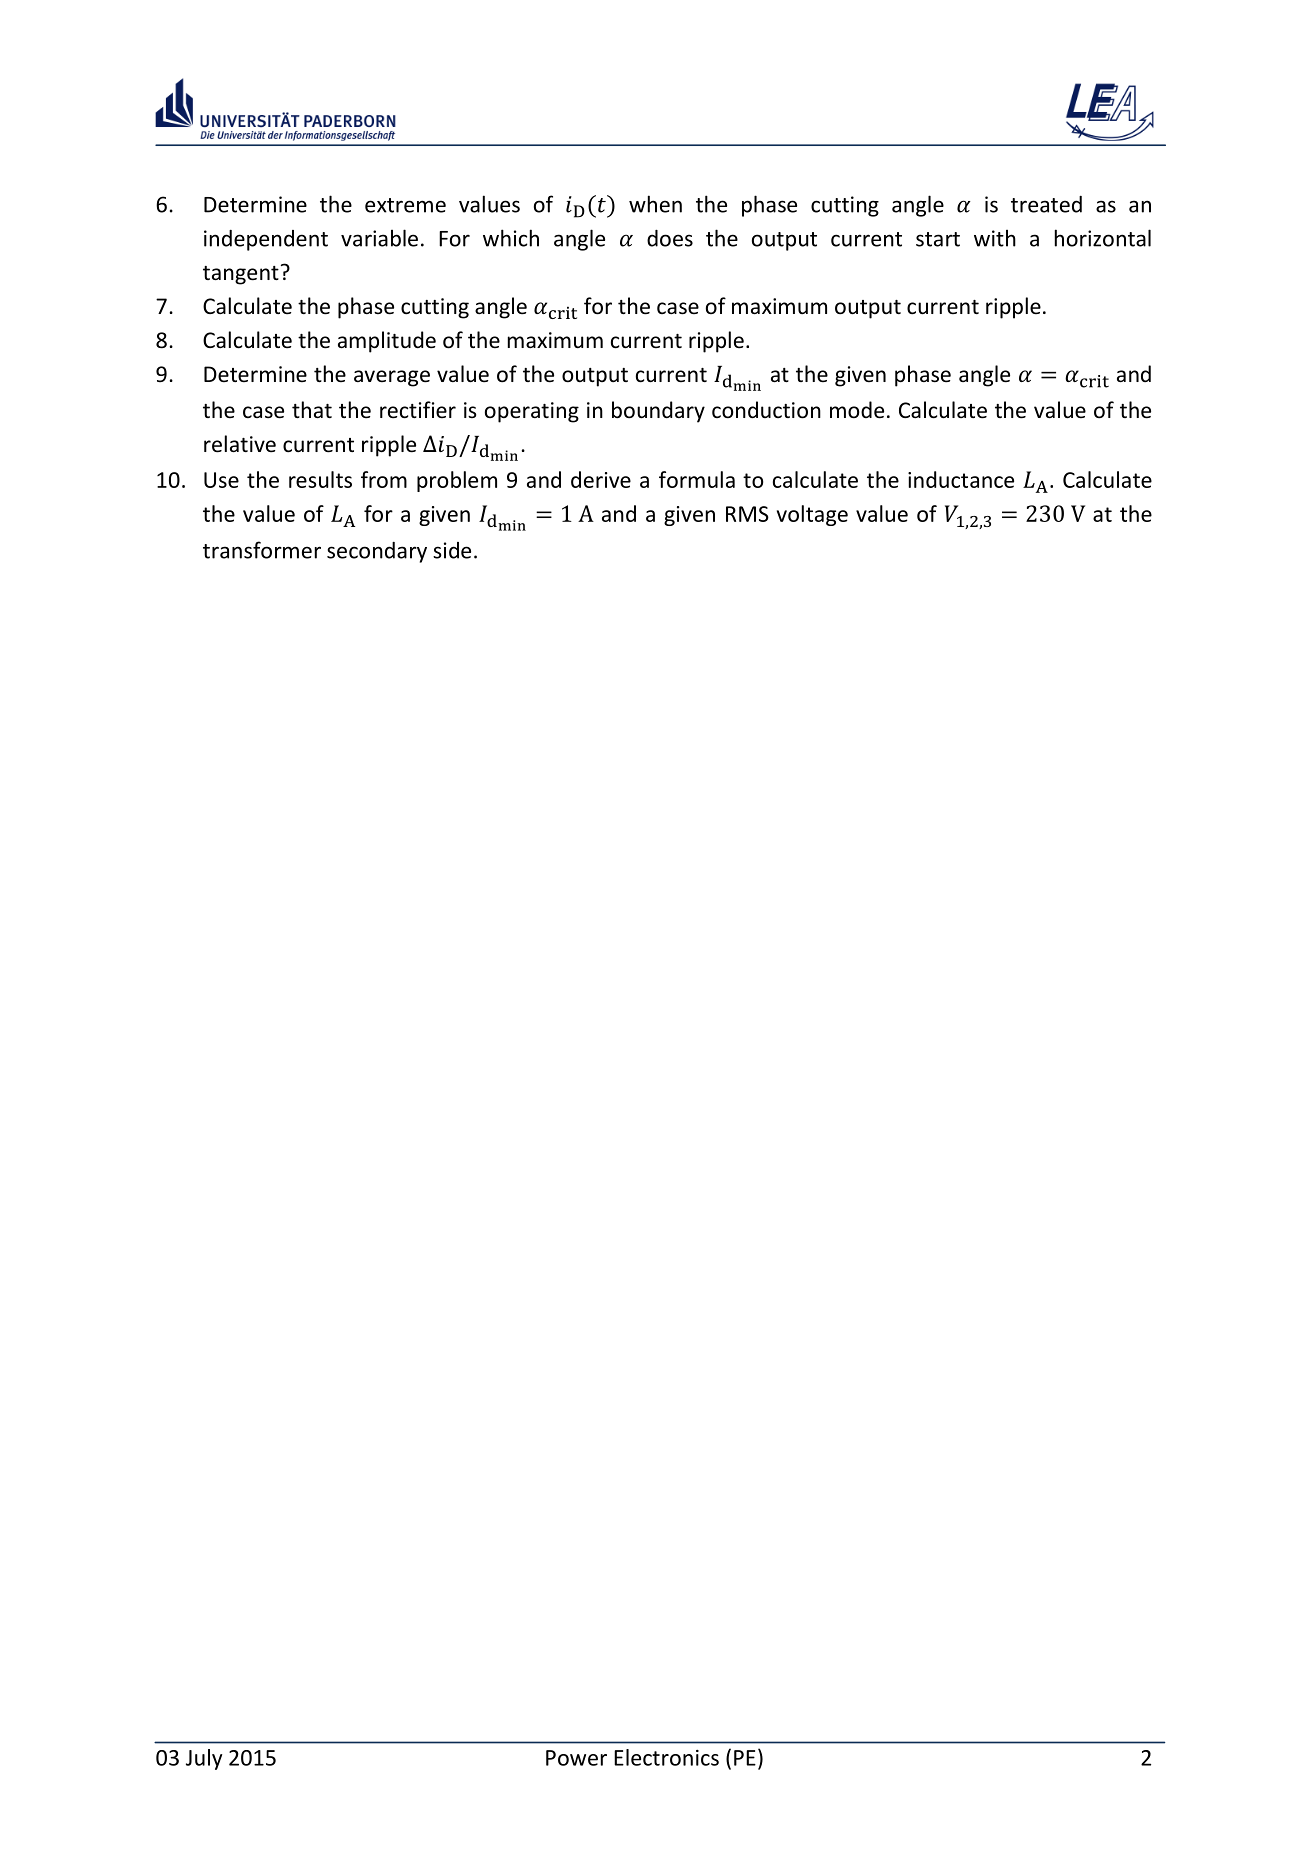 Image resolution: width=1308 pixels, height=1850 pixels. What do you see at coordinates (204, 1759) in the page?
I see `July` at bounding box center [204, 1759].
